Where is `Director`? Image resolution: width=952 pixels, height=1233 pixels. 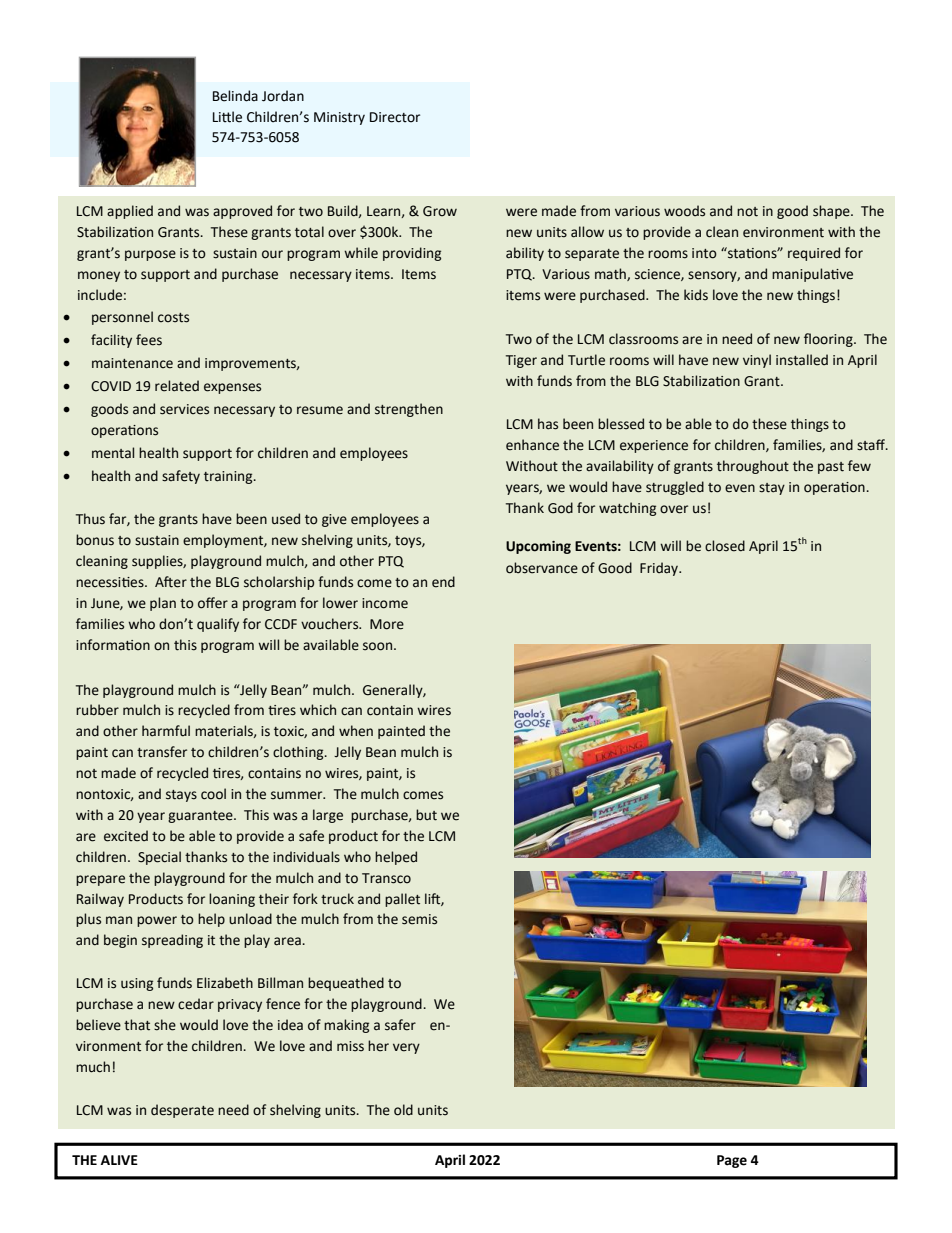 Director is located at coordinates (395, 117).
